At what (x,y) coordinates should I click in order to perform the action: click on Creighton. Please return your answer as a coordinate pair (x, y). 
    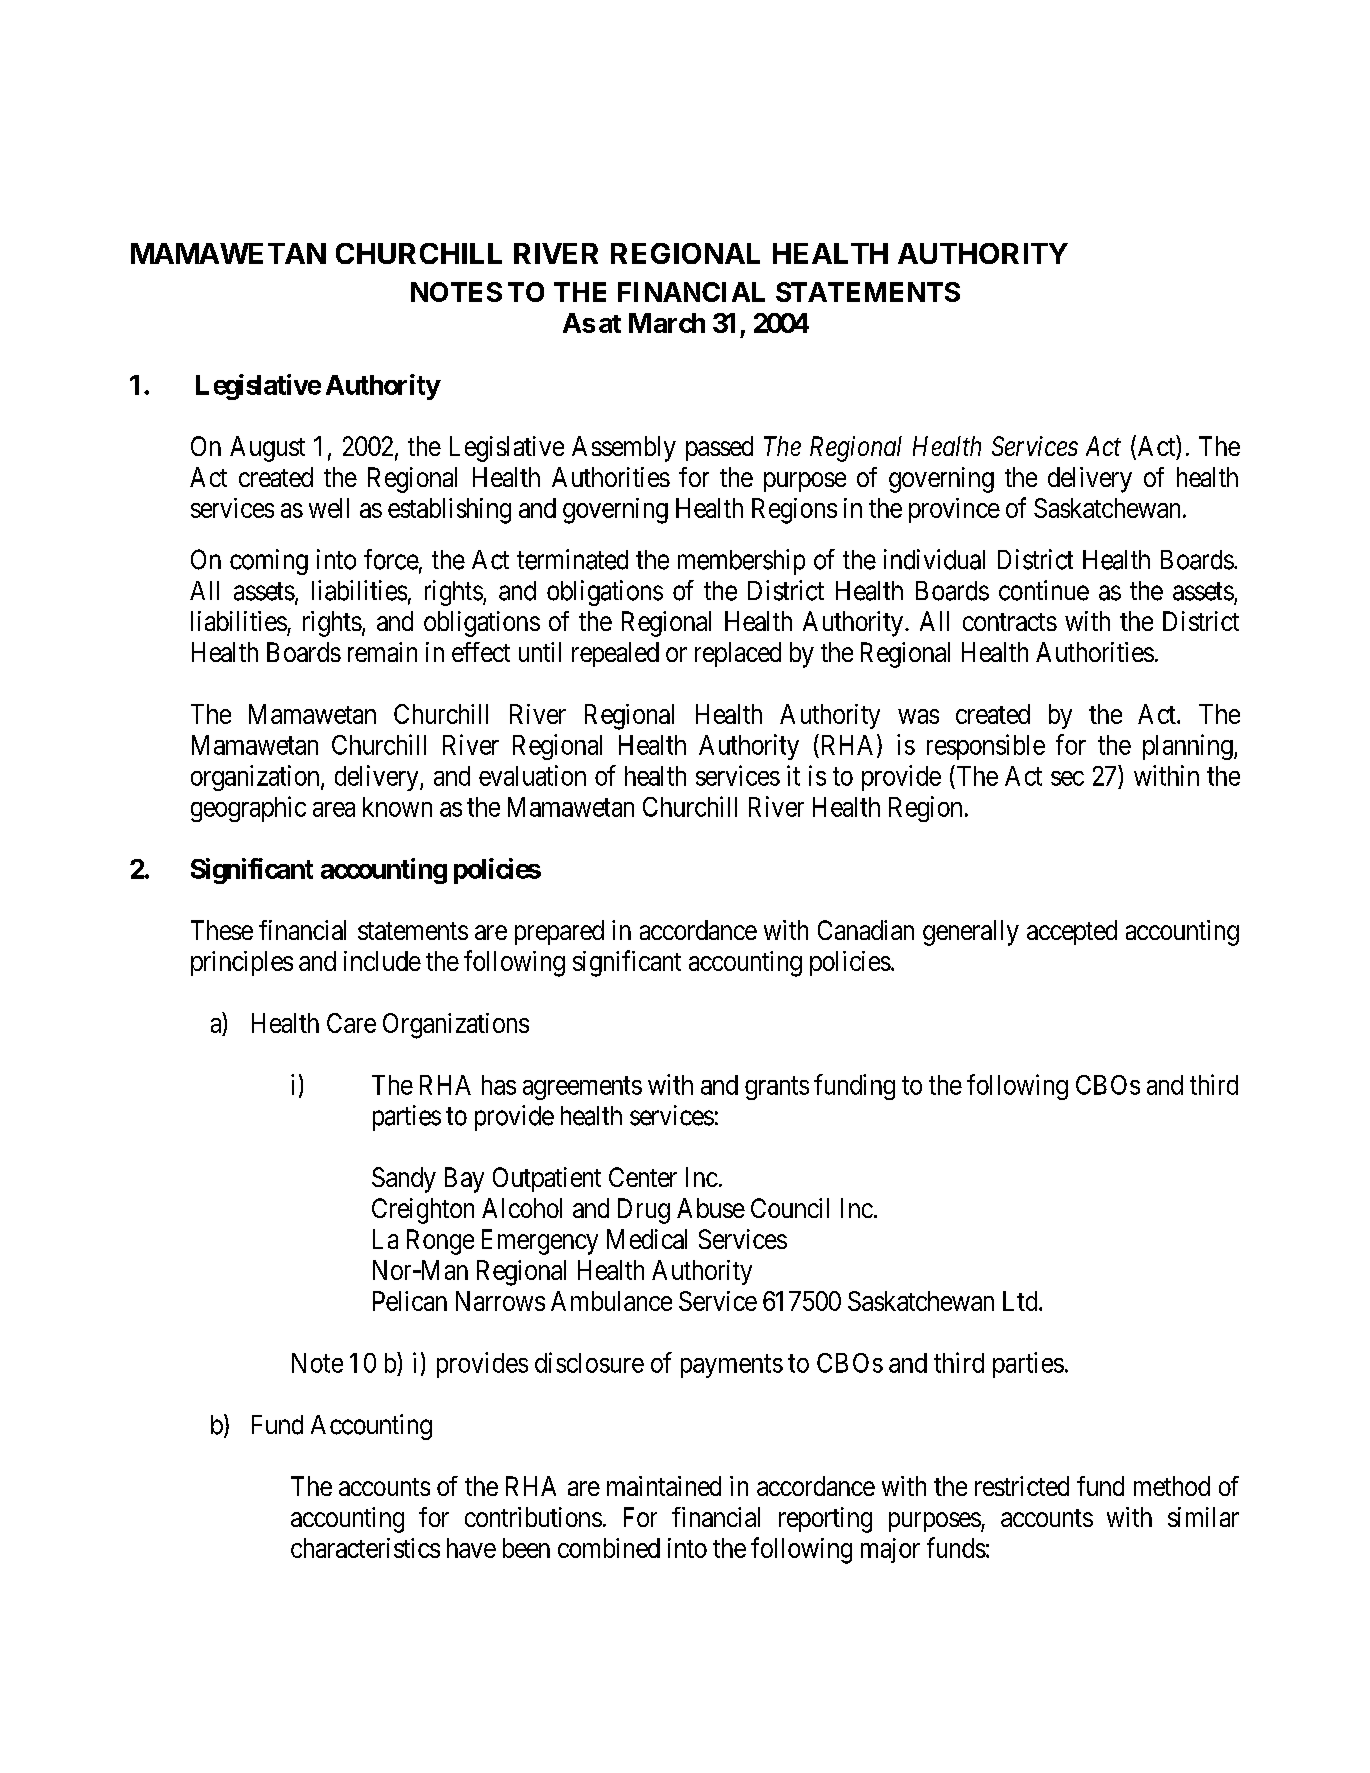
    Looking at the image, I should click on (423, 1211).
